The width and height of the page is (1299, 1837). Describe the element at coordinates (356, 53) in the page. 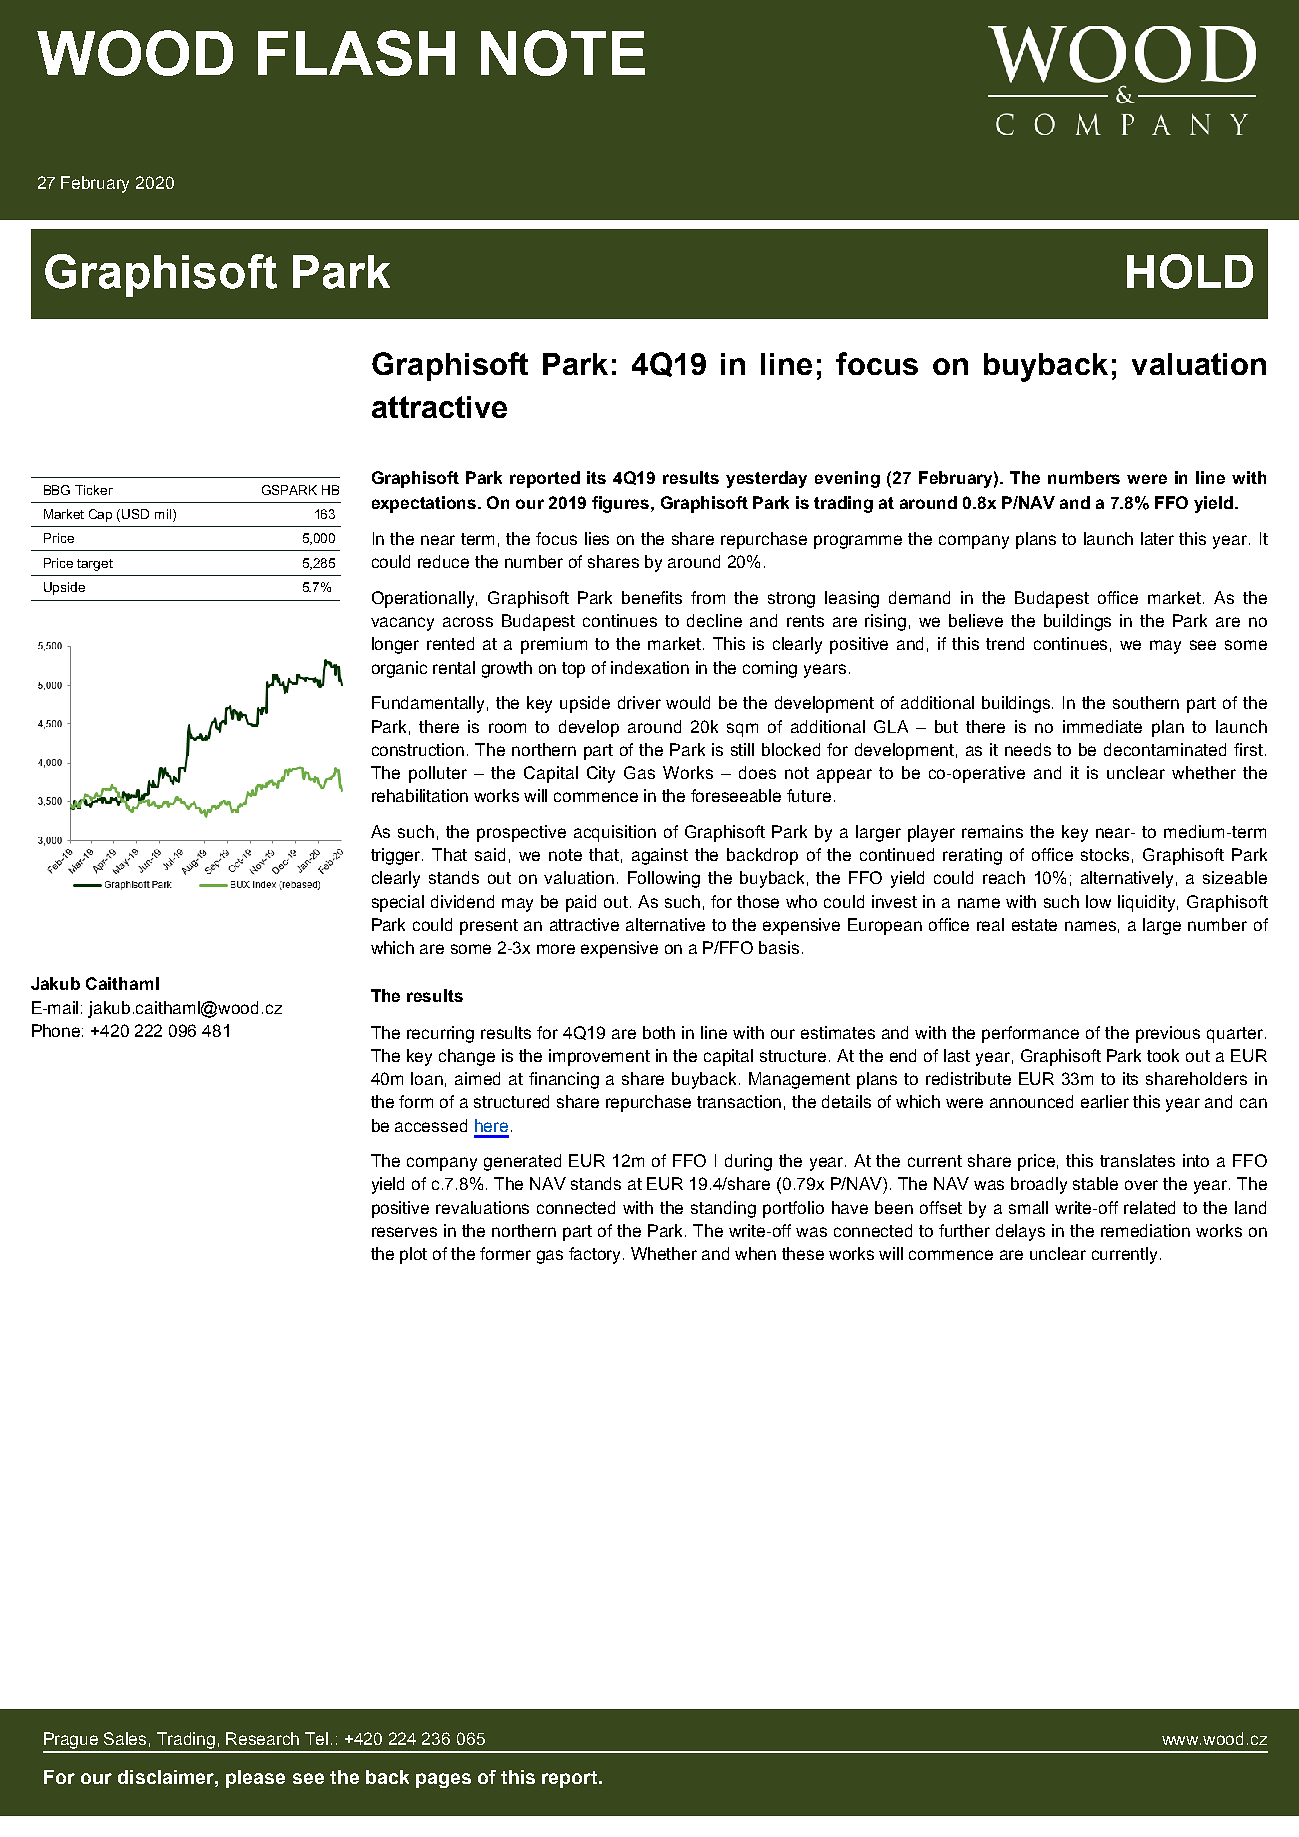

I see `FLASH` at that location.
